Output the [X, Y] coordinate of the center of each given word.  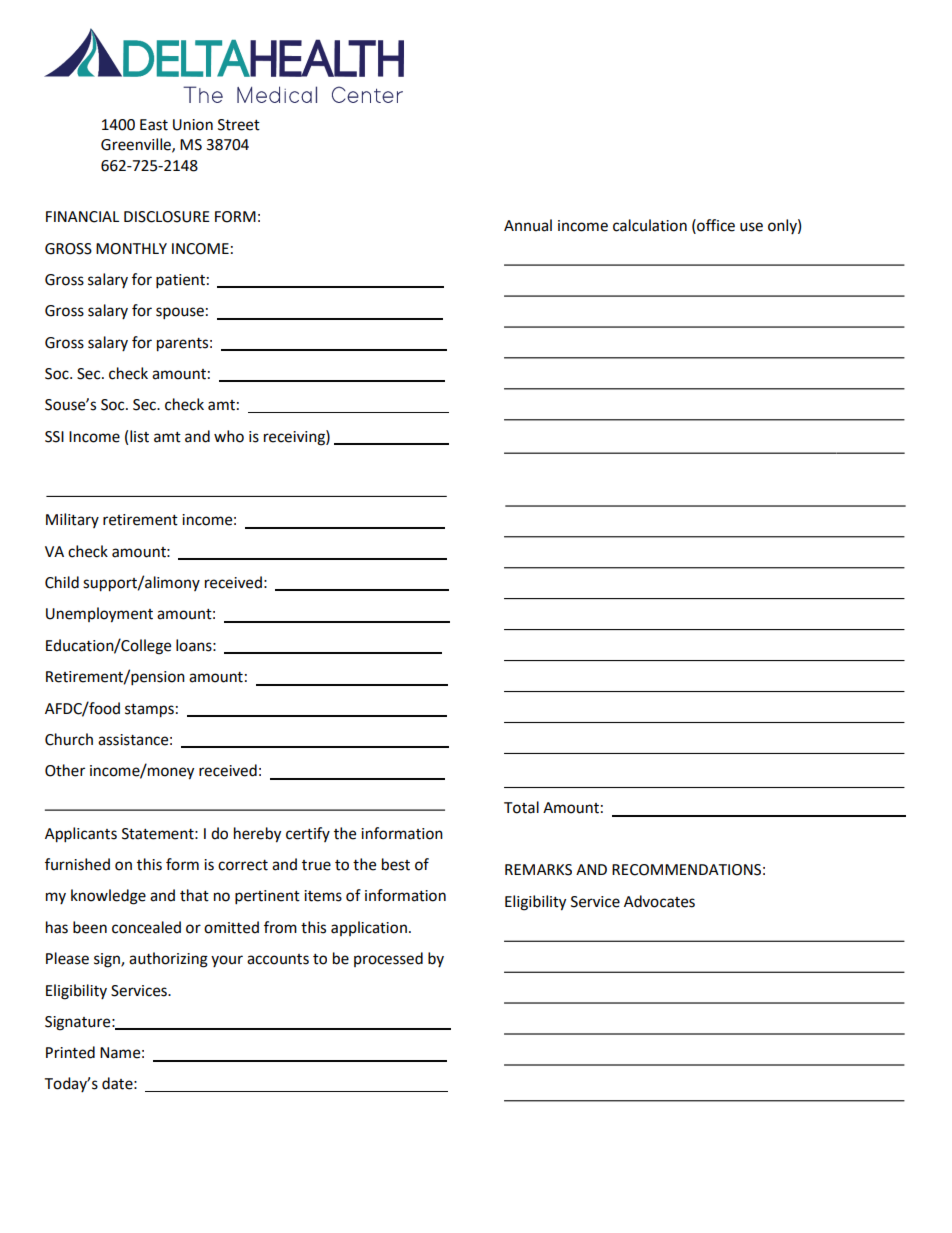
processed [388, 959]
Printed [70, 1052]
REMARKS [538, 870]
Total [521, 807]
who [229, 436]
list [139, 436]
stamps [149, 711]
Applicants [81, 835]
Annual [528, 225]
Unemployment [99, 615]
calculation [650, 225]
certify [308, 834]
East [154, 125]
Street [239, 125]
